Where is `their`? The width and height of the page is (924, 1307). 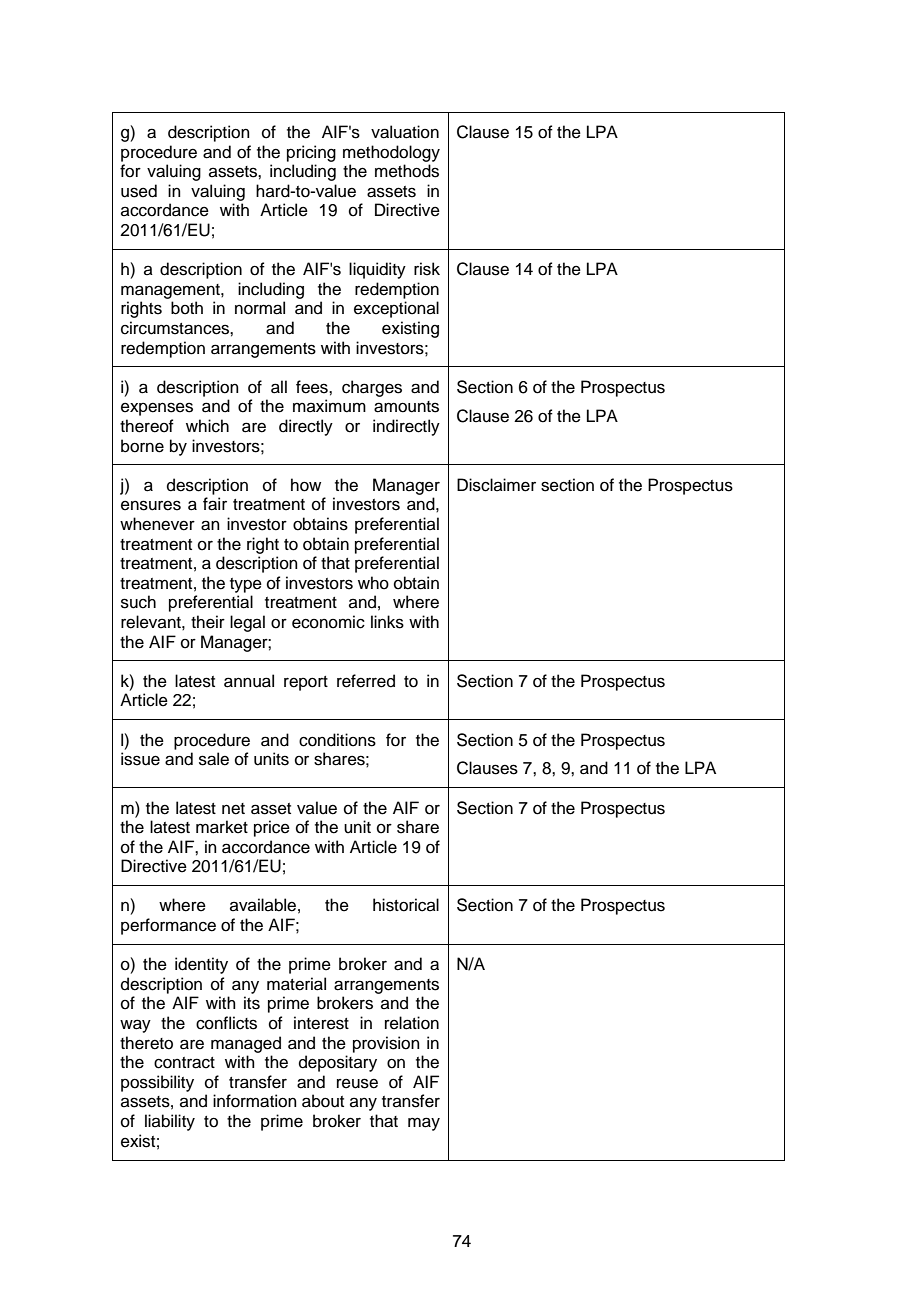 their is located at coordinates (208, 622).
